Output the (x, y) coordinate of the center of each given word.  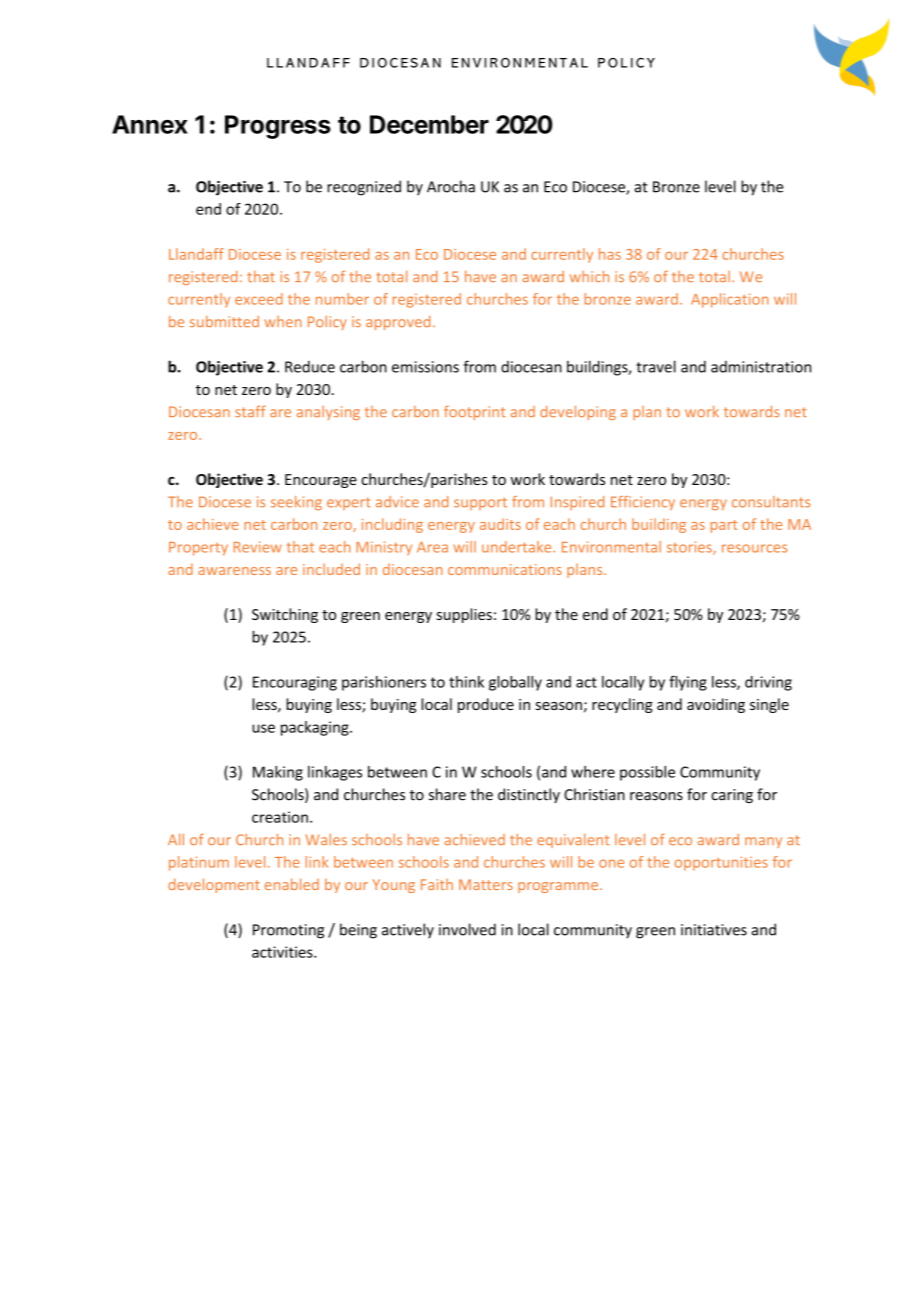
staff (250, 411)
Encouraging (295, 683)
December (429, 124)
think (466, 682)
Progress (278, 127)
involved (467, 929)
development (214, 885)
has (610, 254)
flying (688, 683)
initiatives (714, 930)
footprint (475, 412)
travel (656, 366)
